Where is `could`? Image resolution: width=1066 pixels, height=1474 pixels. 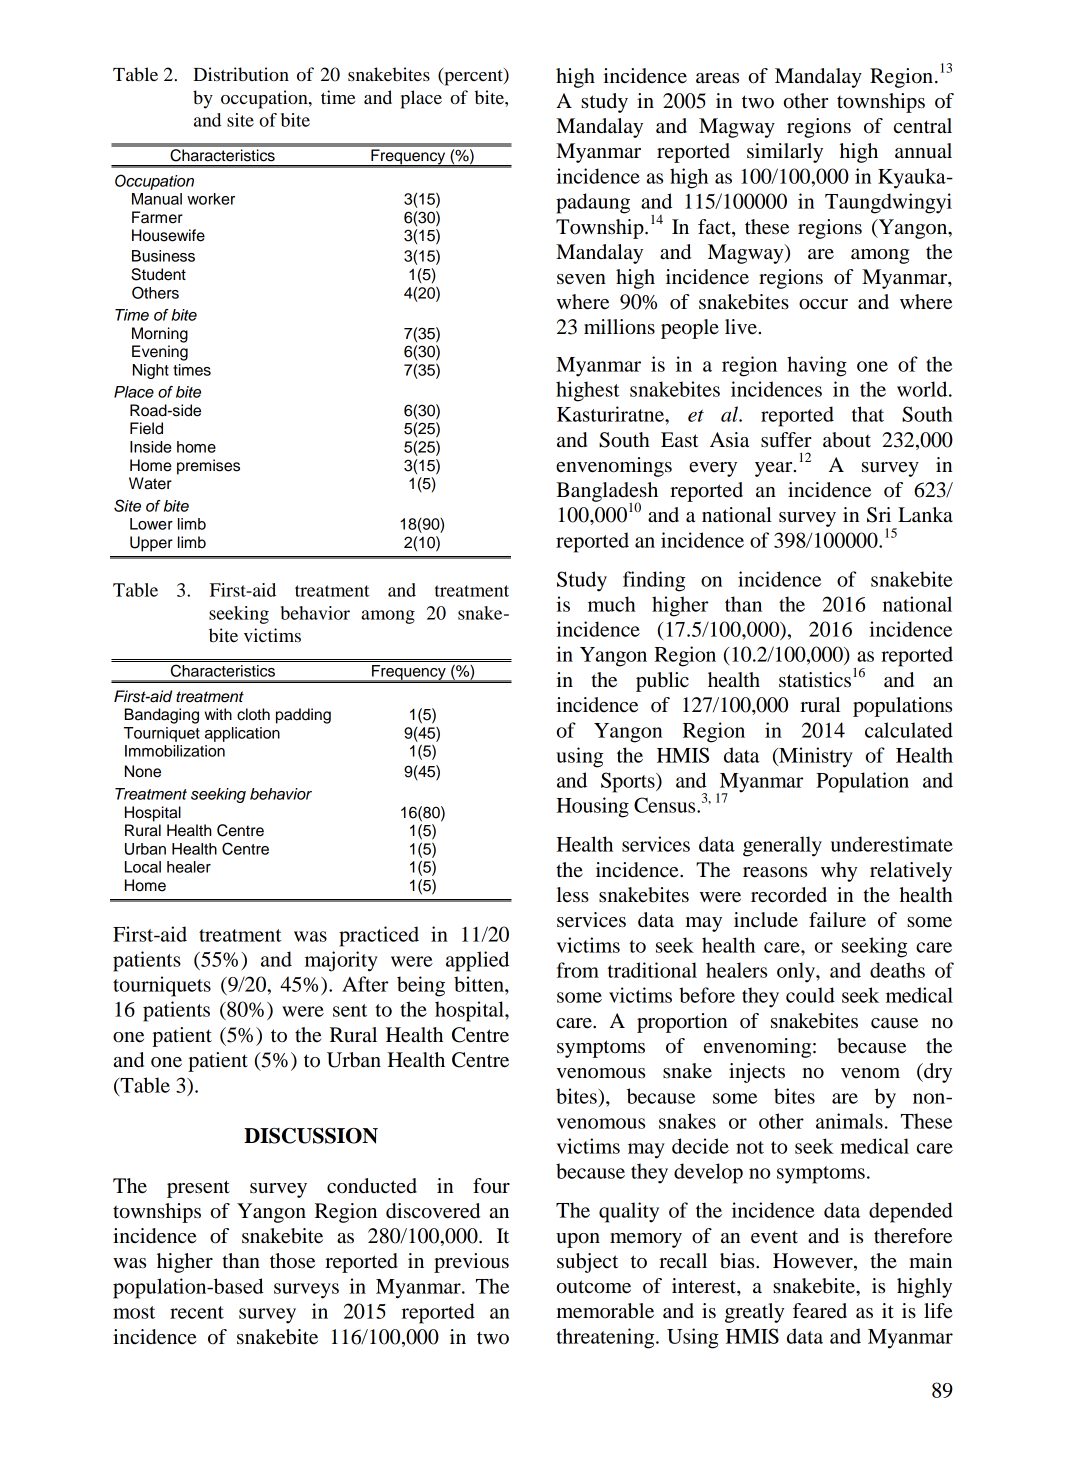
could is located at coordinates (810, 995).
